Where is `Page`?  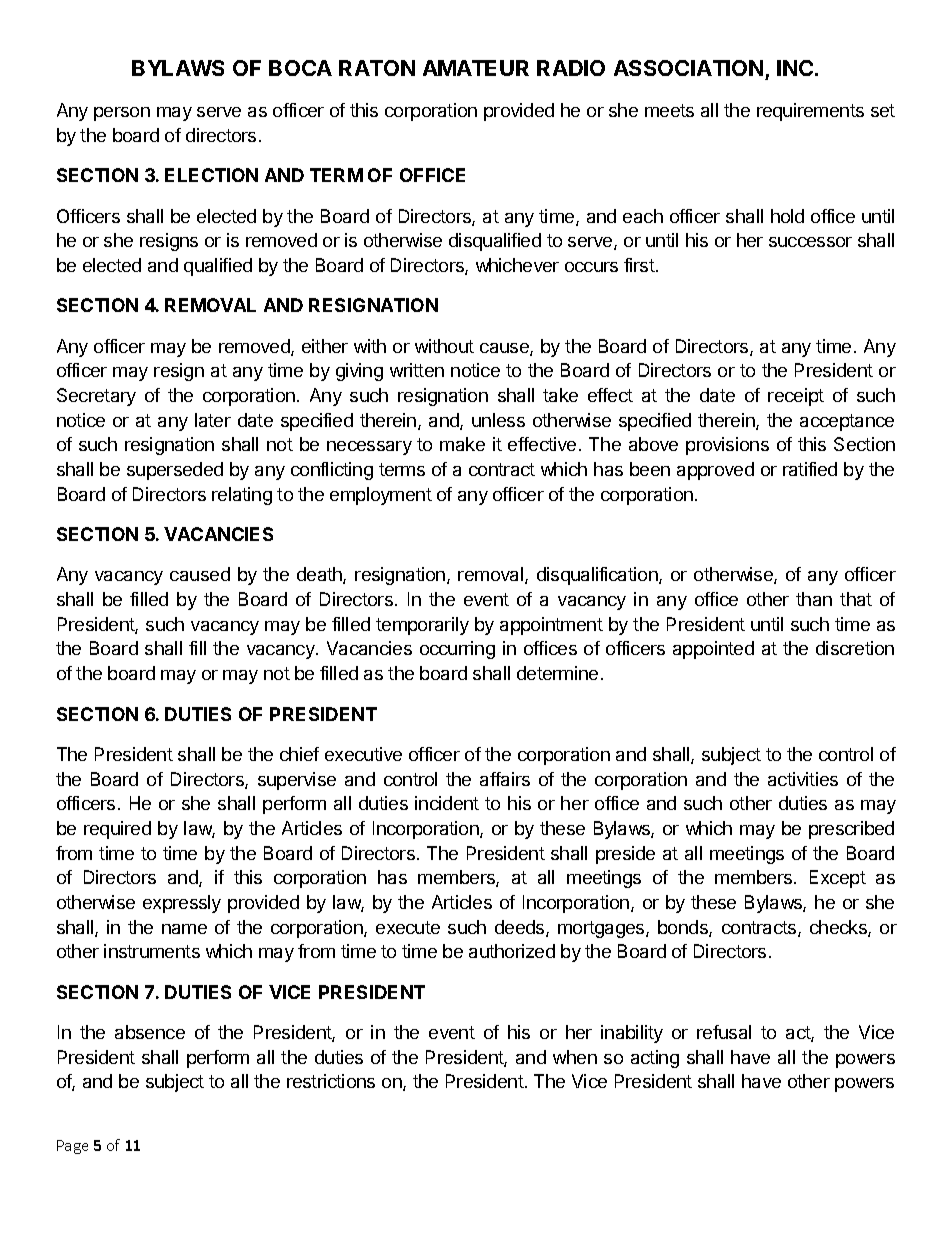 Page is located at coordinates (72, 1147).
